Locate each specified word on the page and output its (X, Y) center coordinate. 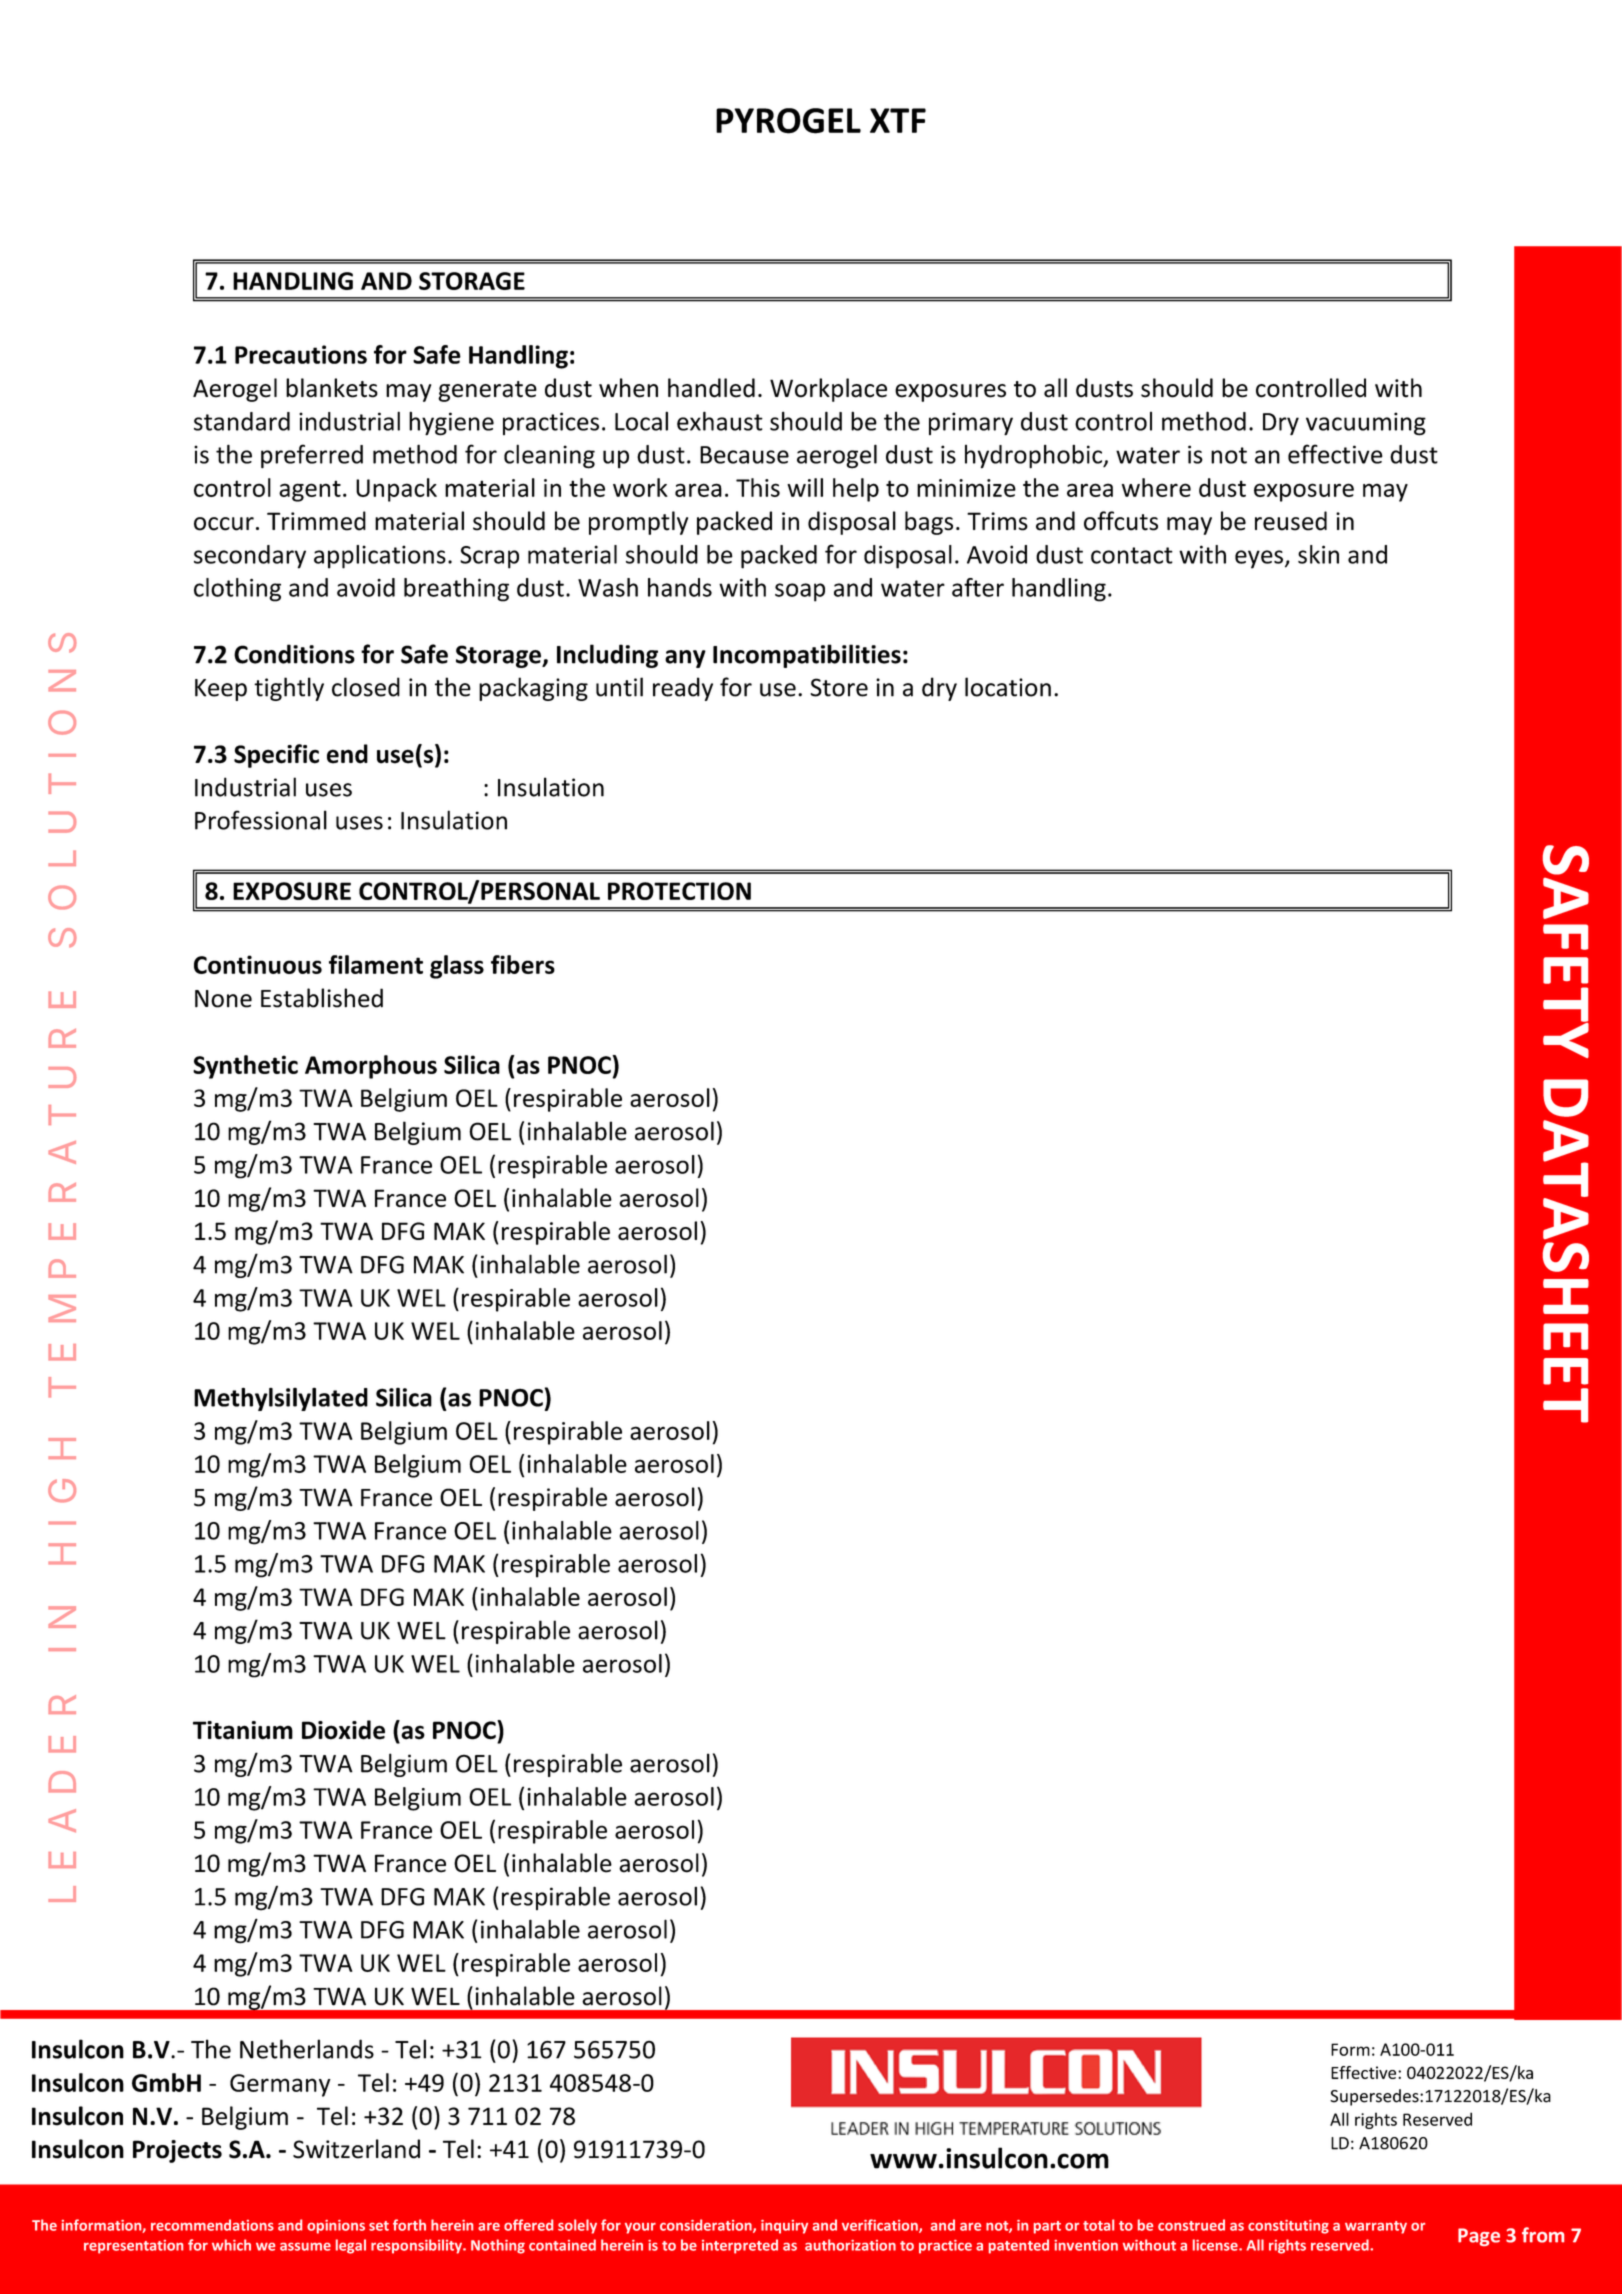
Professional (261, 820)
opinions (336, 2227)
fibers (523, 964)
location (1008, 687)
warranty (1376, 2227)
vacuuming (1366, 424)
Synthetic (245, 1067)
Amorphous (371, 1067)
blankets (332, 388)
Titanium (243, 1730)
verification (881, 2226)
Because (744, 455)
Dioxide (343, 1730)
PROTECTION (679, 891)
